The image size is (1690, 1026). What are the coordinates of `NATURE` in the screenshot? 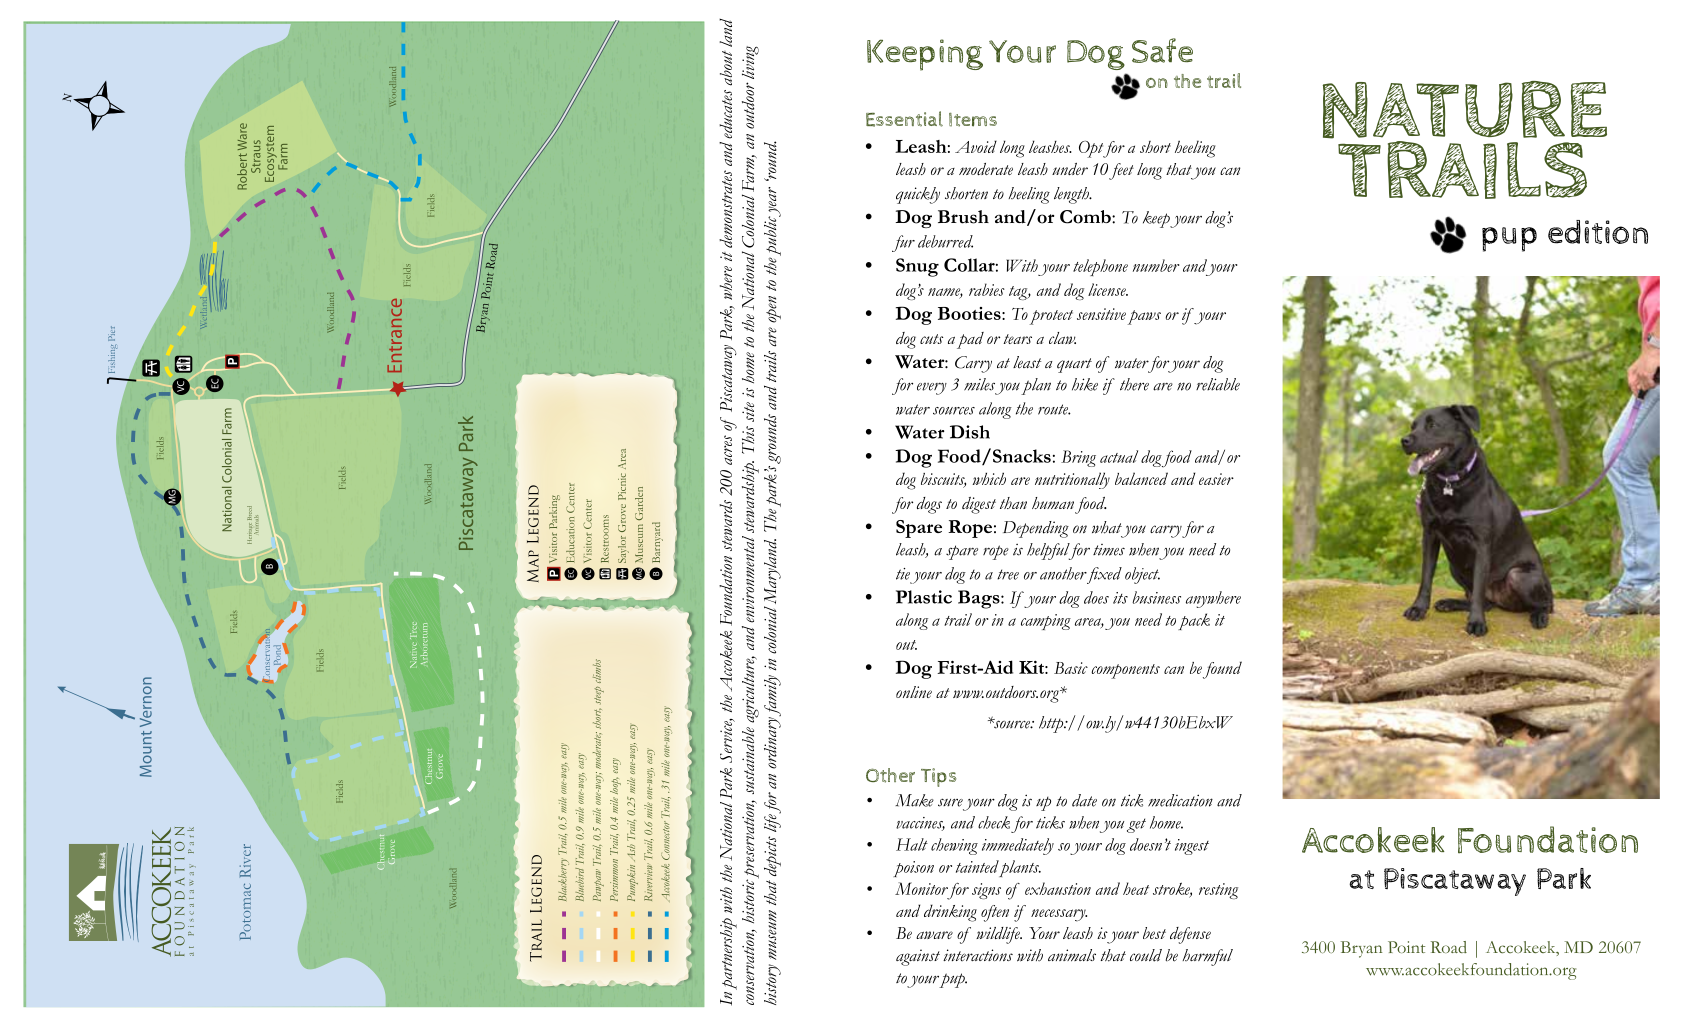 It's located at (1465, 110).
